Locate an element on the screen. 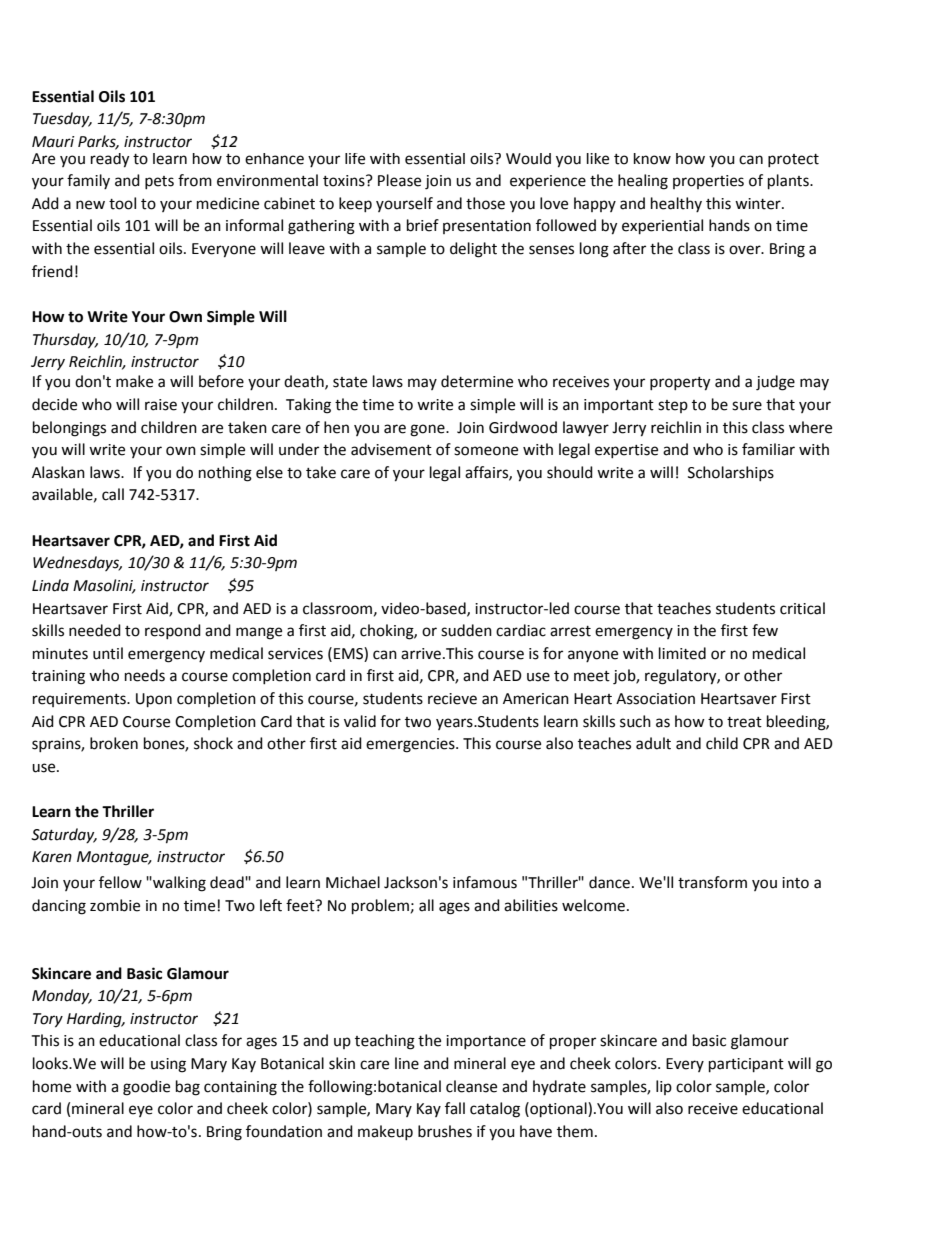 This screenshot has width=952, height=1233. fall is located at coordinates (455, 1108).
